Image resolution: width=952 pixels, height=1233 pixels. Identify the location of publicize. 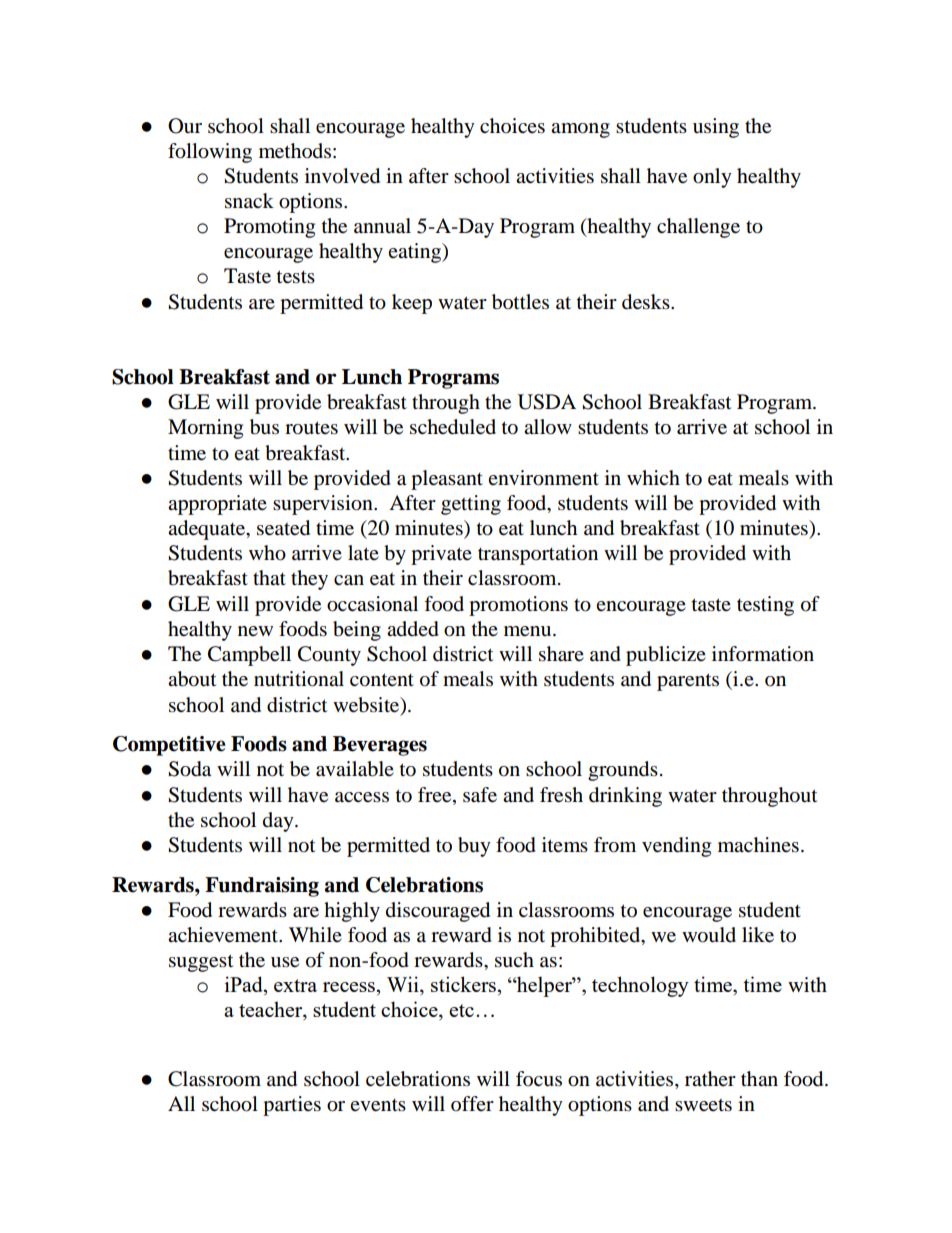
(666, 656).
